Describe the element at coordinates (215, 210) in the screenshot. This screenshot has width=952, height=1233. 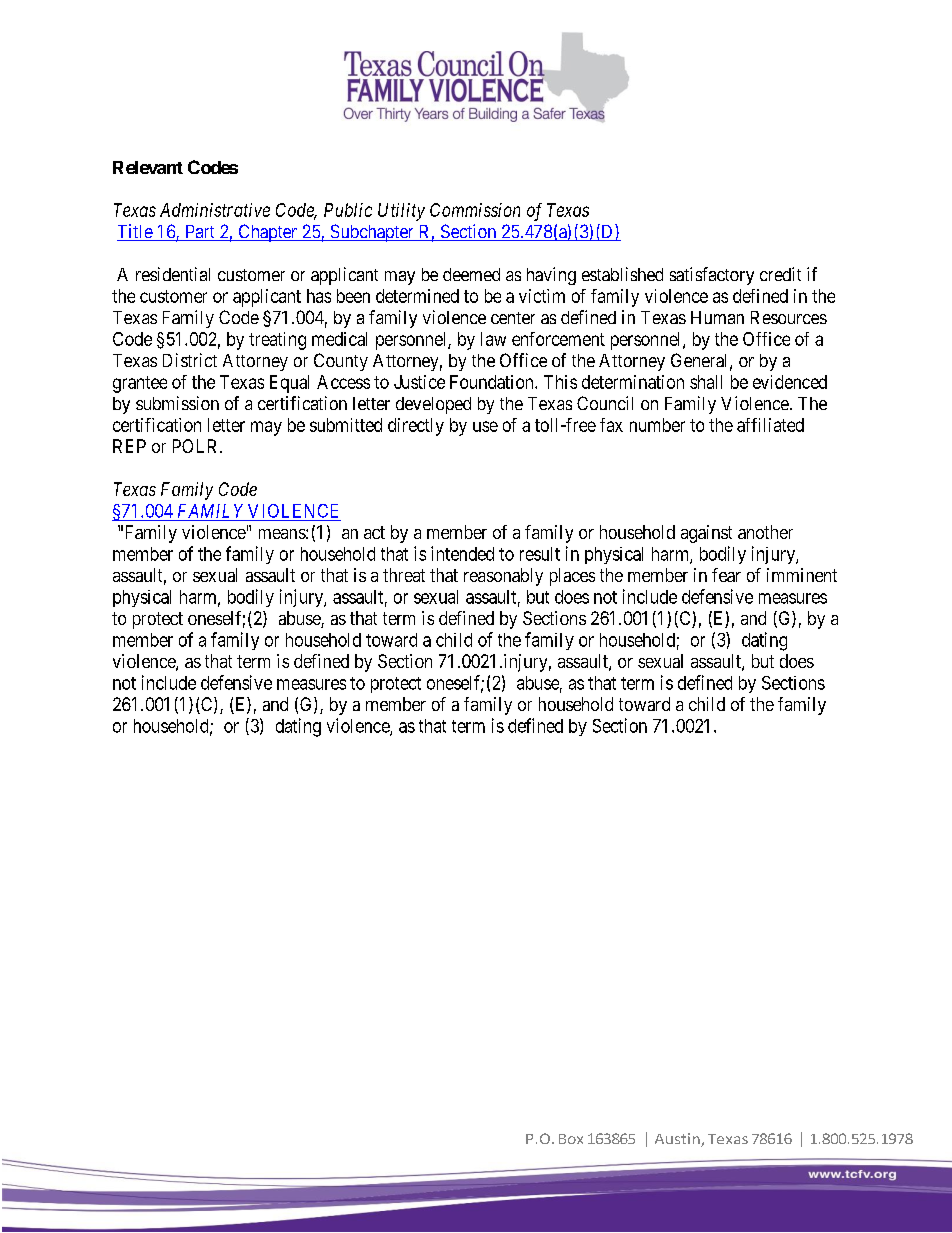
I see `Administrative` at that location.
